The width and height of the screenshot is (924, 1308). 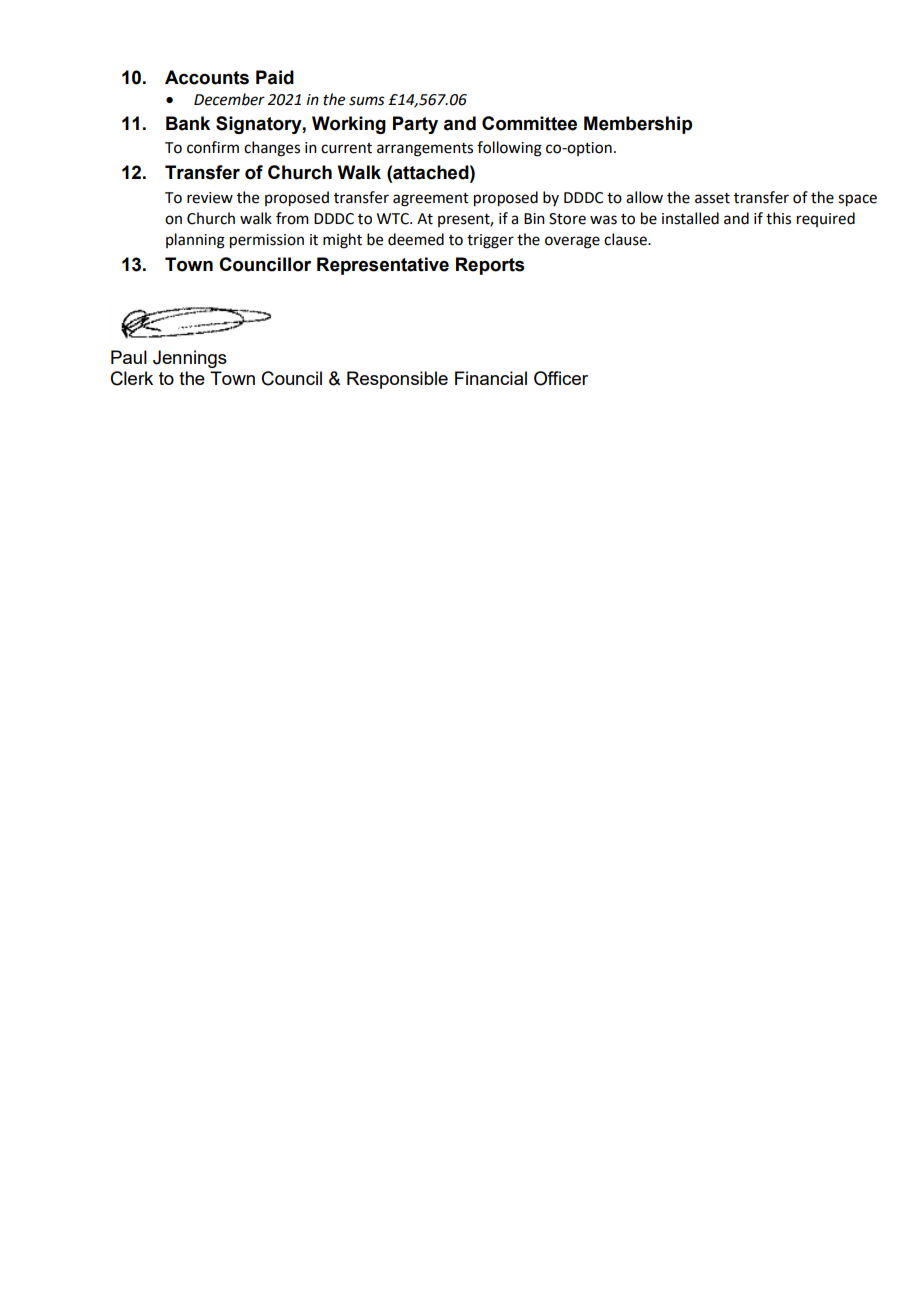 I want to click on Officer, so click(x=561, y=378).
